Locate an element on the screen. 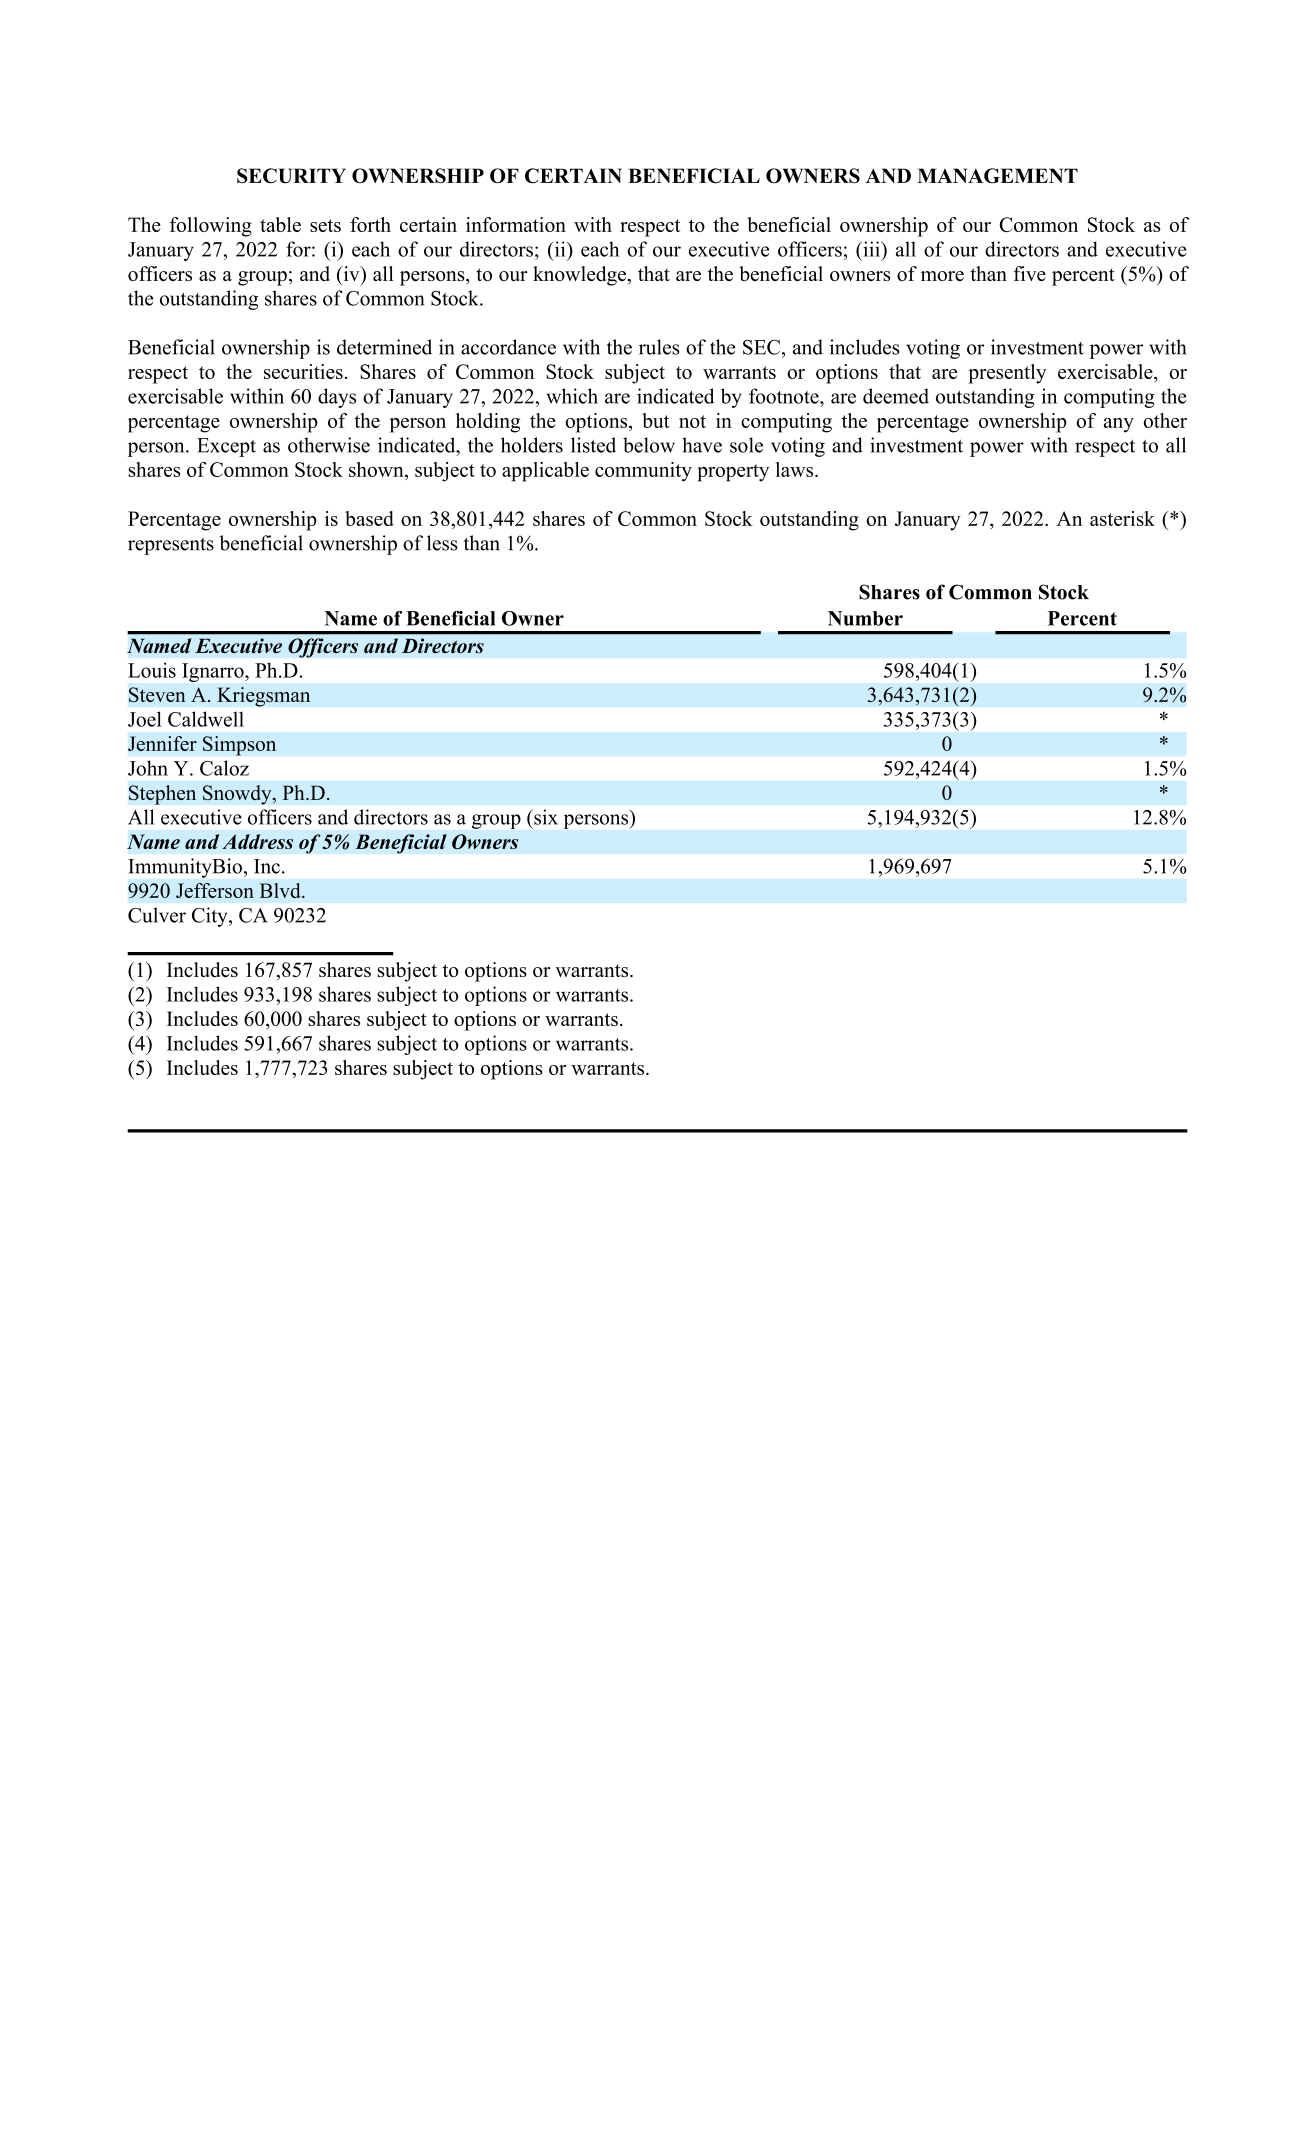 Image resolution: width=1304 pixels, height=2147 pixels. Blvd is located at coordinates (281, 890).
